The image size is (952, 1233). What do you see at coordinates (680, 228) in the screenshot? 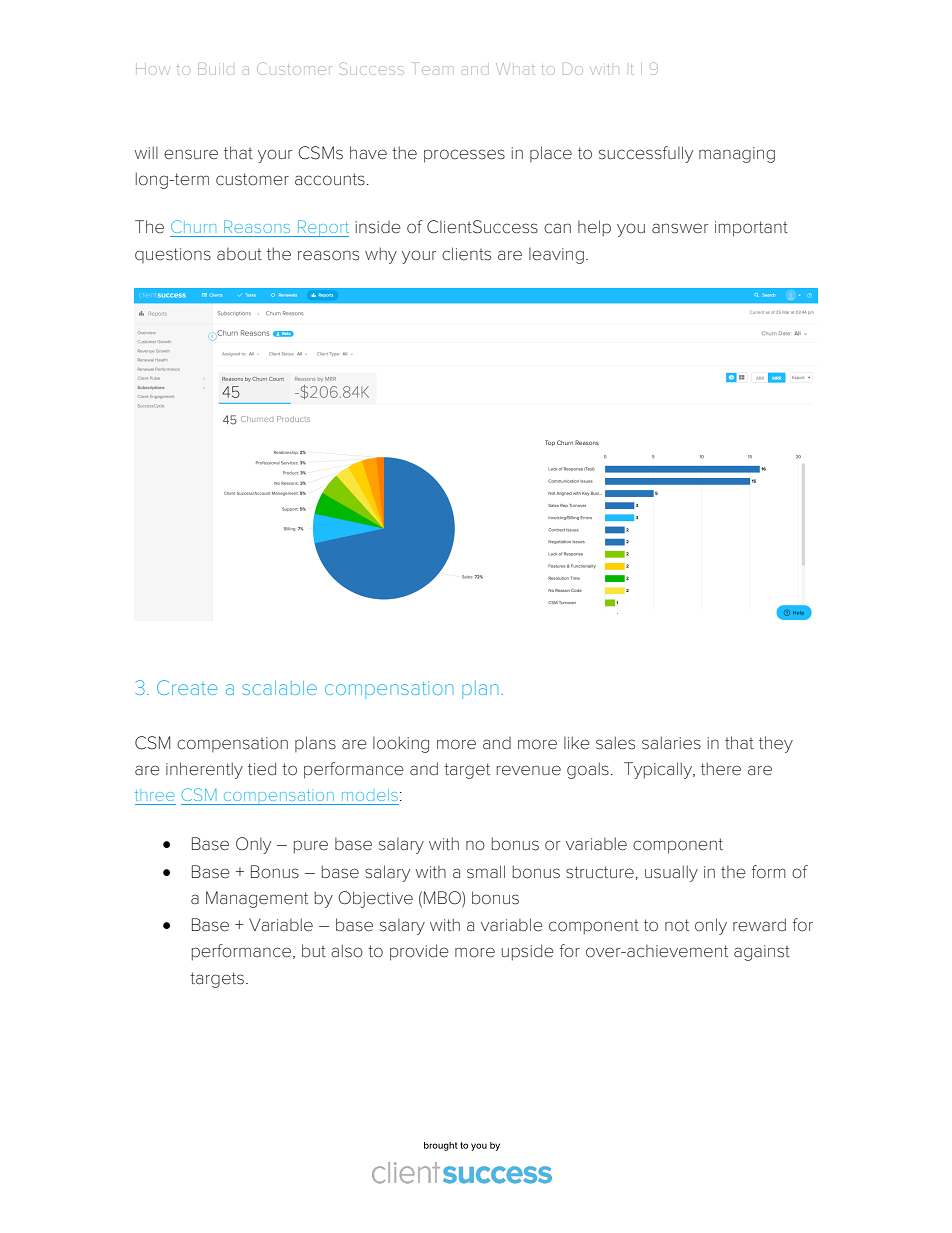
I see `answer` at bounding box center [680, 228].
